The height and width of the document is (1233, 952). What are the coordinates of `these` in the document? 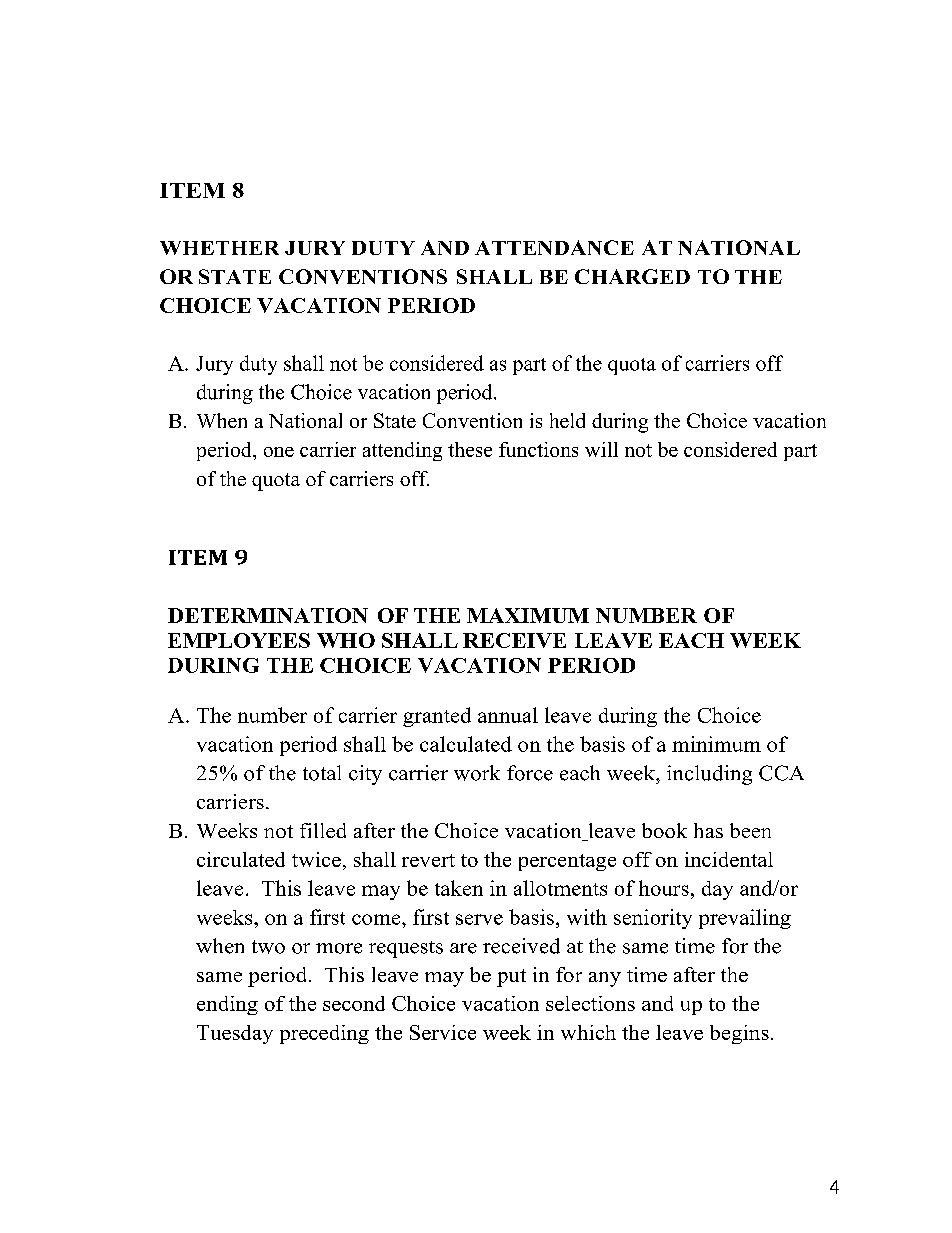 It's located at (470, 449).
